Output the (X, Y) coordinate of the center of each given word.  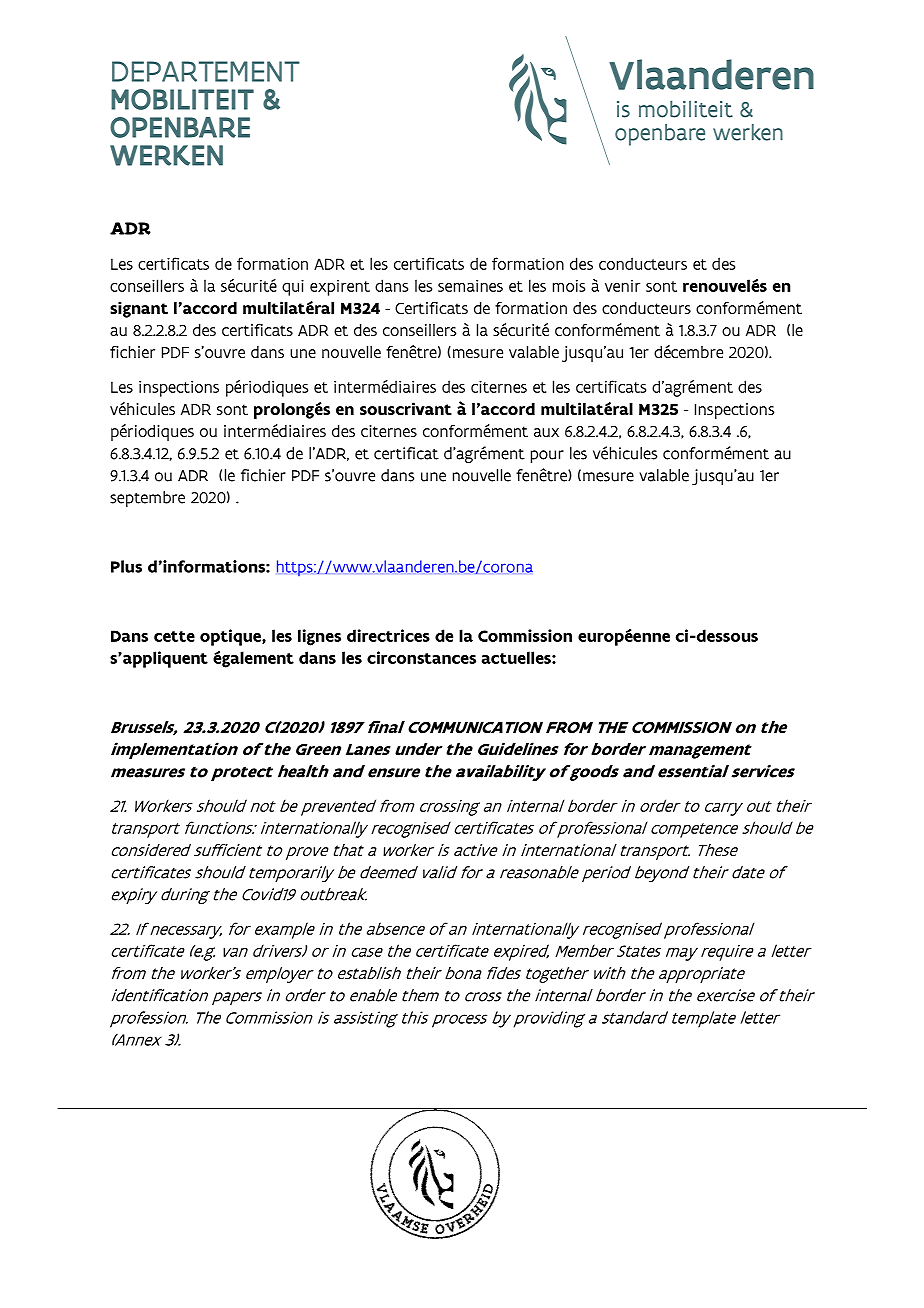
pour (547, 456)
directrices (388, 635)
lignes (319, 637)
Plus (126, 566)
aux (546, 432)
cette (174, 636)
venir (622, 286)
